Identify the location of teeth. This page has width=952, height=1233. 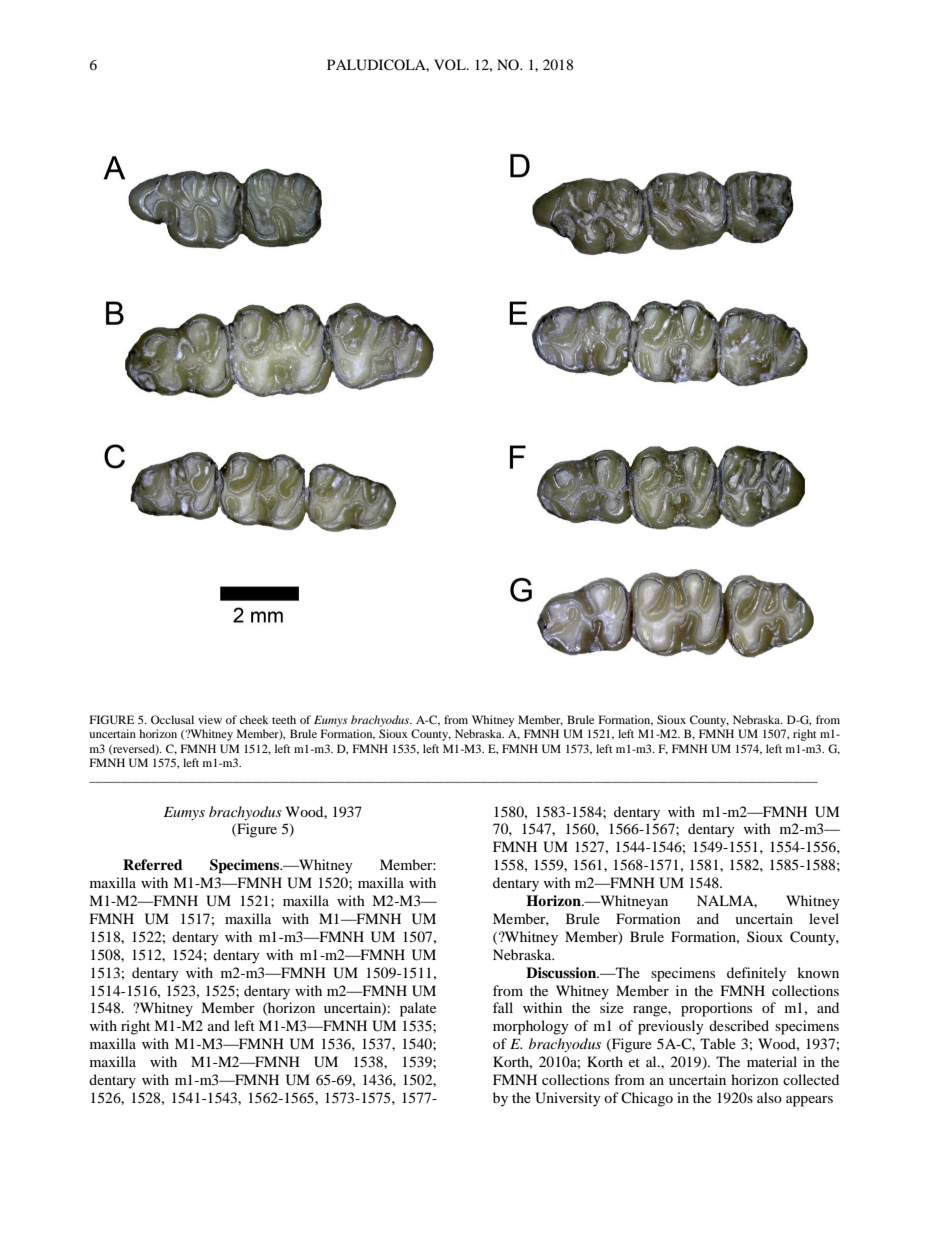
(284, 719).
